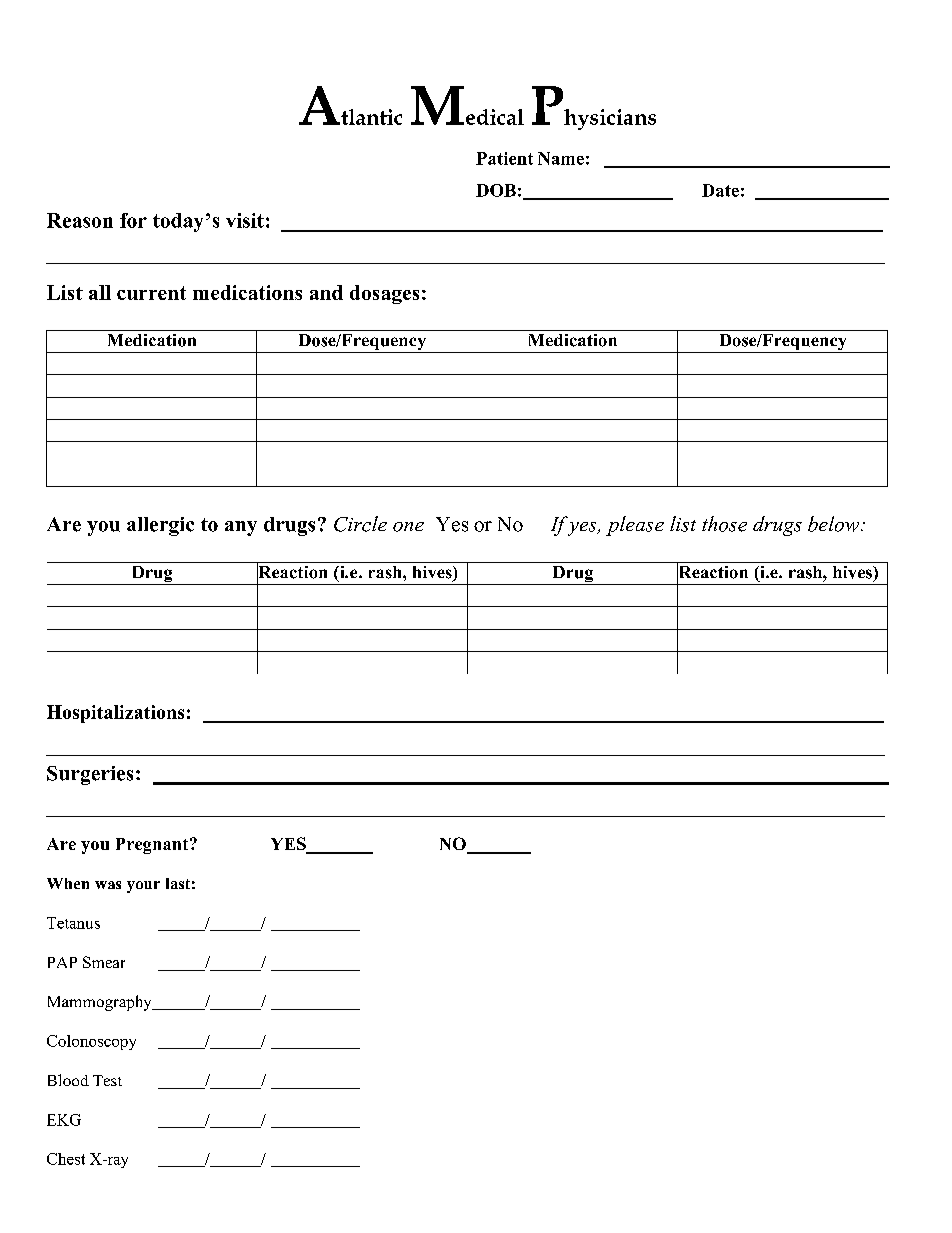  What do you see at coordinates (153, 846) in the page?
I see `Pregnant` at bounding box center [153, 846].
